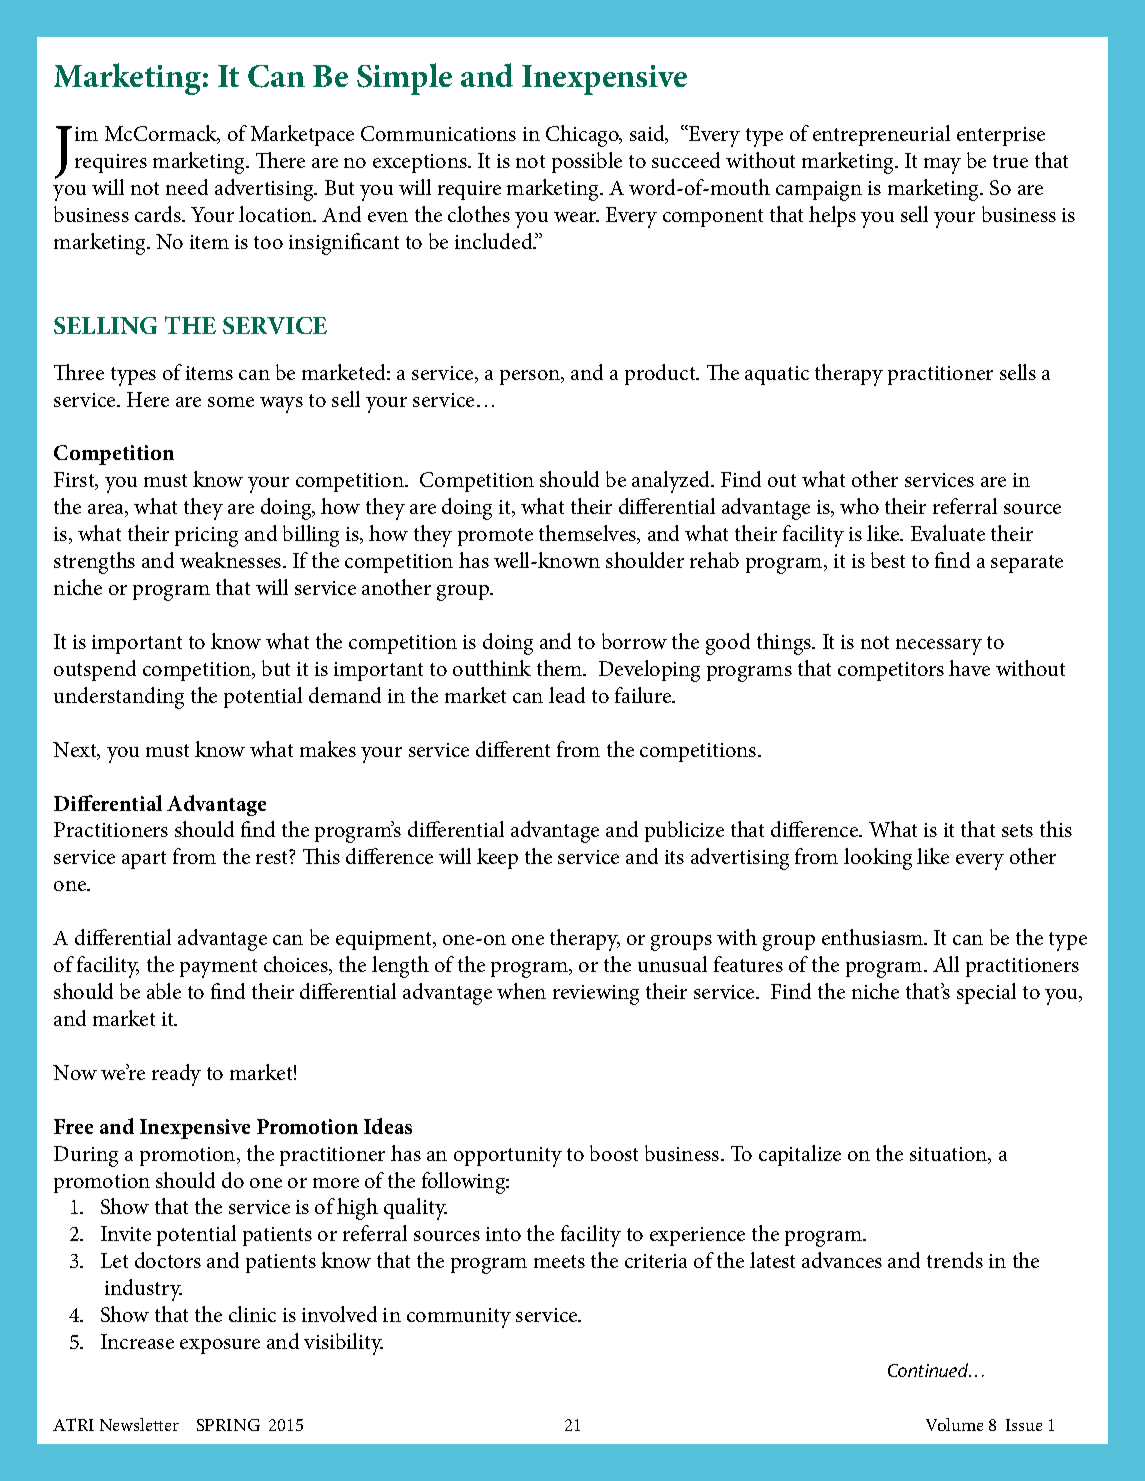 The height and width of the screenshot is (1481, 1145). What do you see at coordinates (881, 135) in the screenshot?
I see `entrepreneurial` at bounding box center [881, 135].
